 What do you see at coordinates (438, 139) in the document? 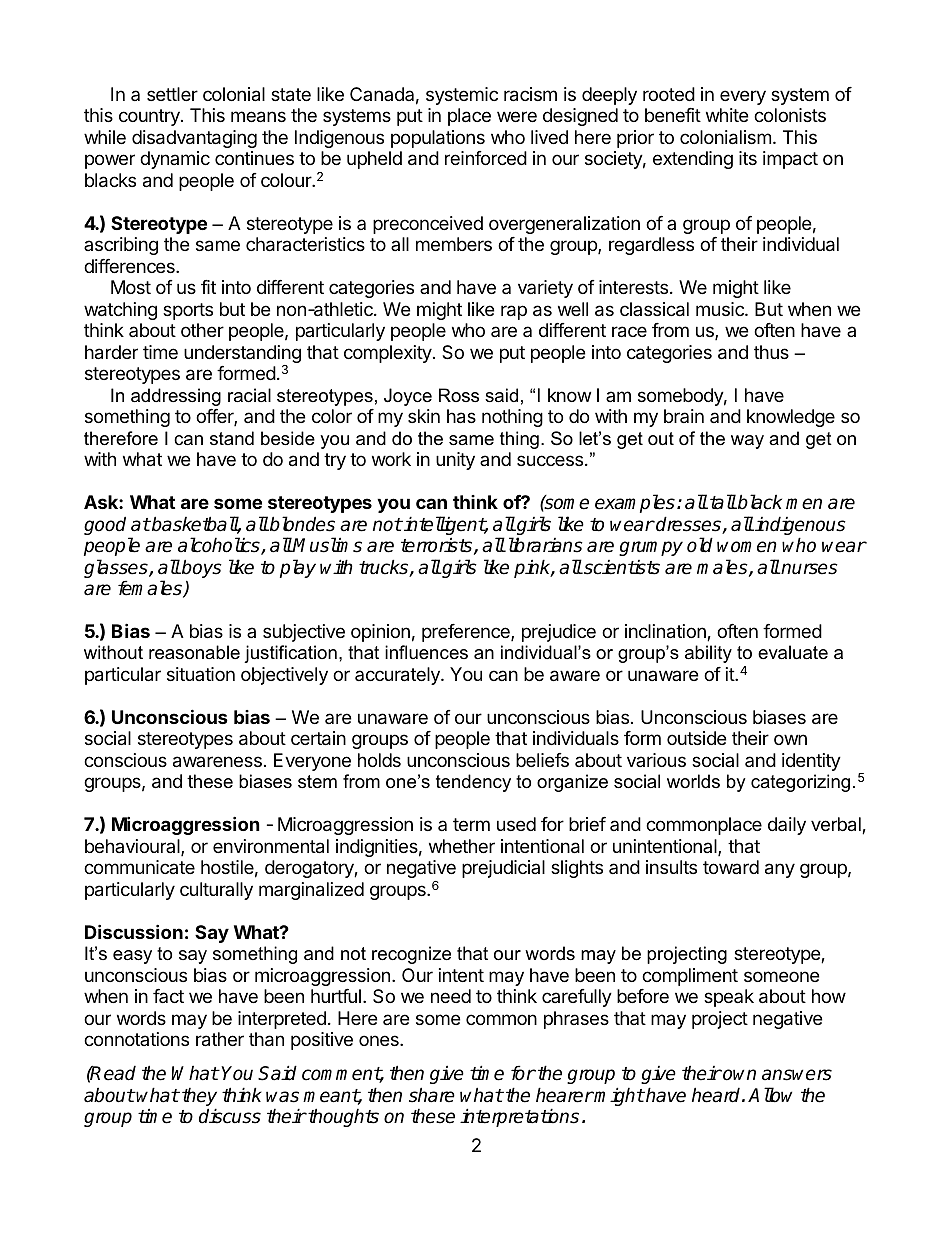
I see `populations` at bounding box center [438, 139].
